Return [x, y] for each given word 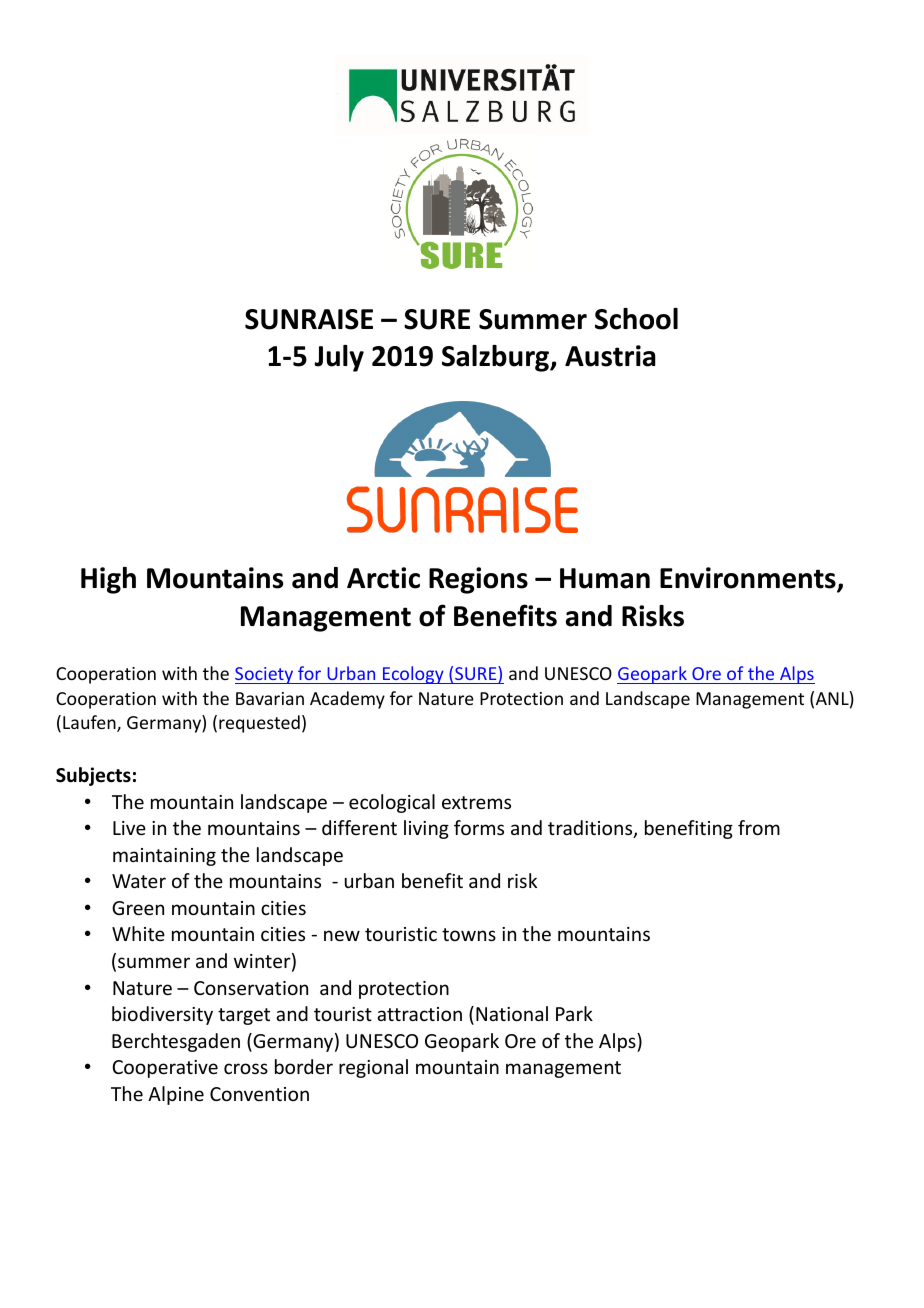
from [759, 827]
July [339, 358]
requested [259, 724]
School [636, 319]
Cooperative [165, 1069]
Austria [610, 356]
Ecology [413, 675]
